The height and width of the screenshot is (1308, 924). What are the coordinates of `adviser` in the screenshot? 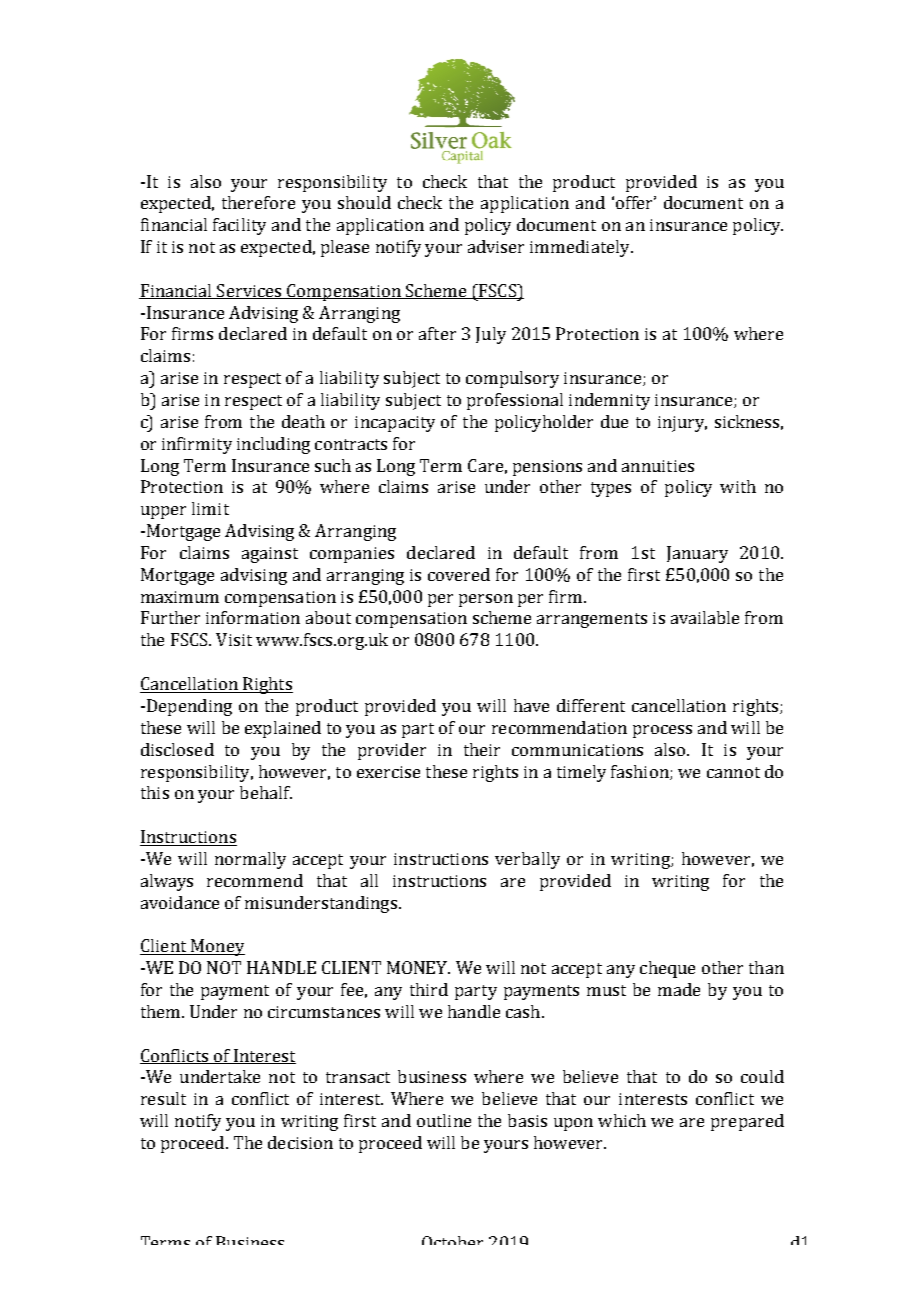 It's located at (496, 246).
